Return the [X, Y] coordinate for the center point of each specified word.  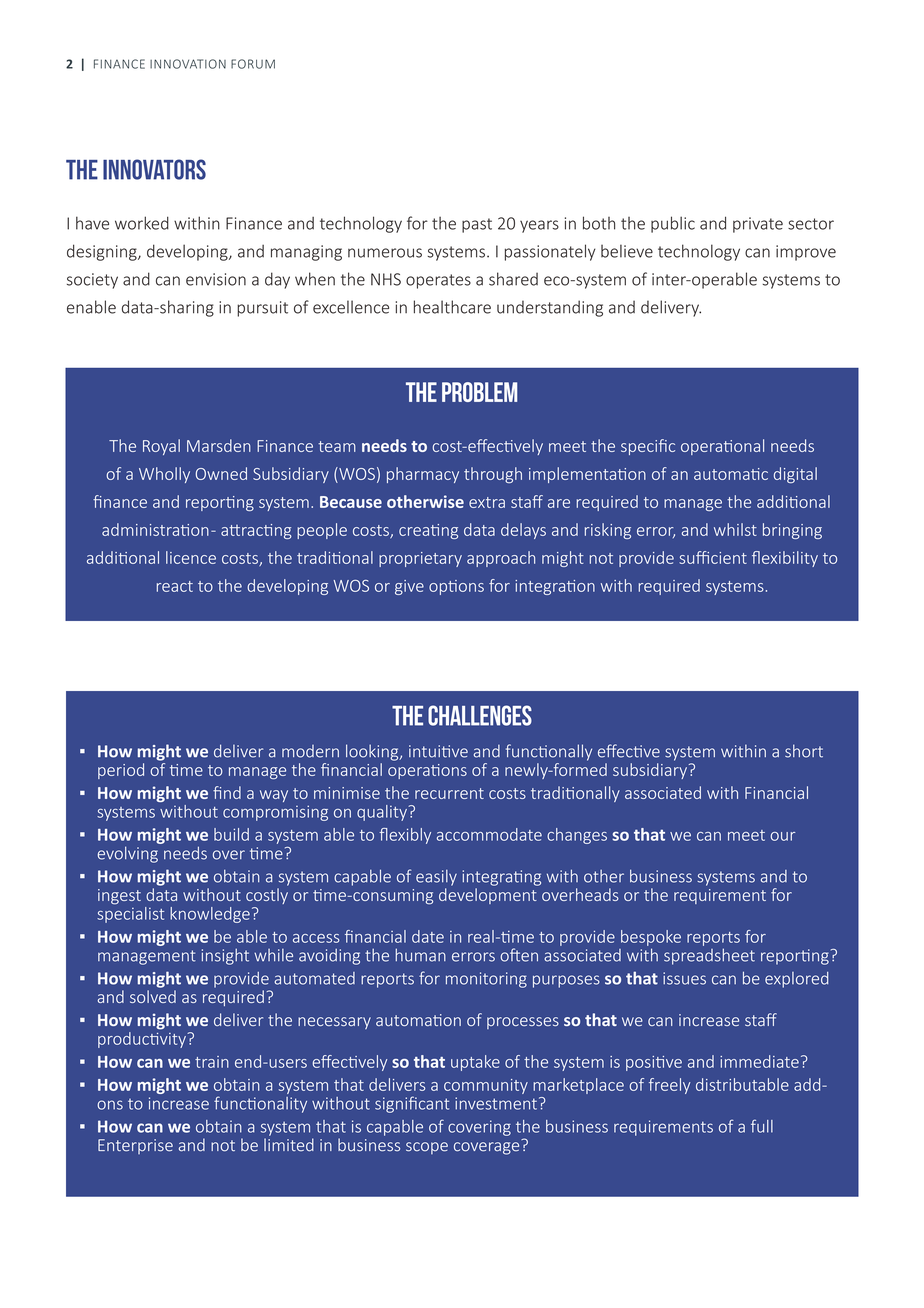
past [477, 225]
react [175, 586]
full [762, 1126]
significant [412, 1104]
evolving [128, 854]
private [758, 225]
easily [436, 878]
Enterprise [135, 1146]
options [456, 587]
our [783, 836]
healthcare [452, 307]
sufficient [713, 557]
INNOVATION [188, 64]
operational [722, 447]
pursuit [262, 309]
